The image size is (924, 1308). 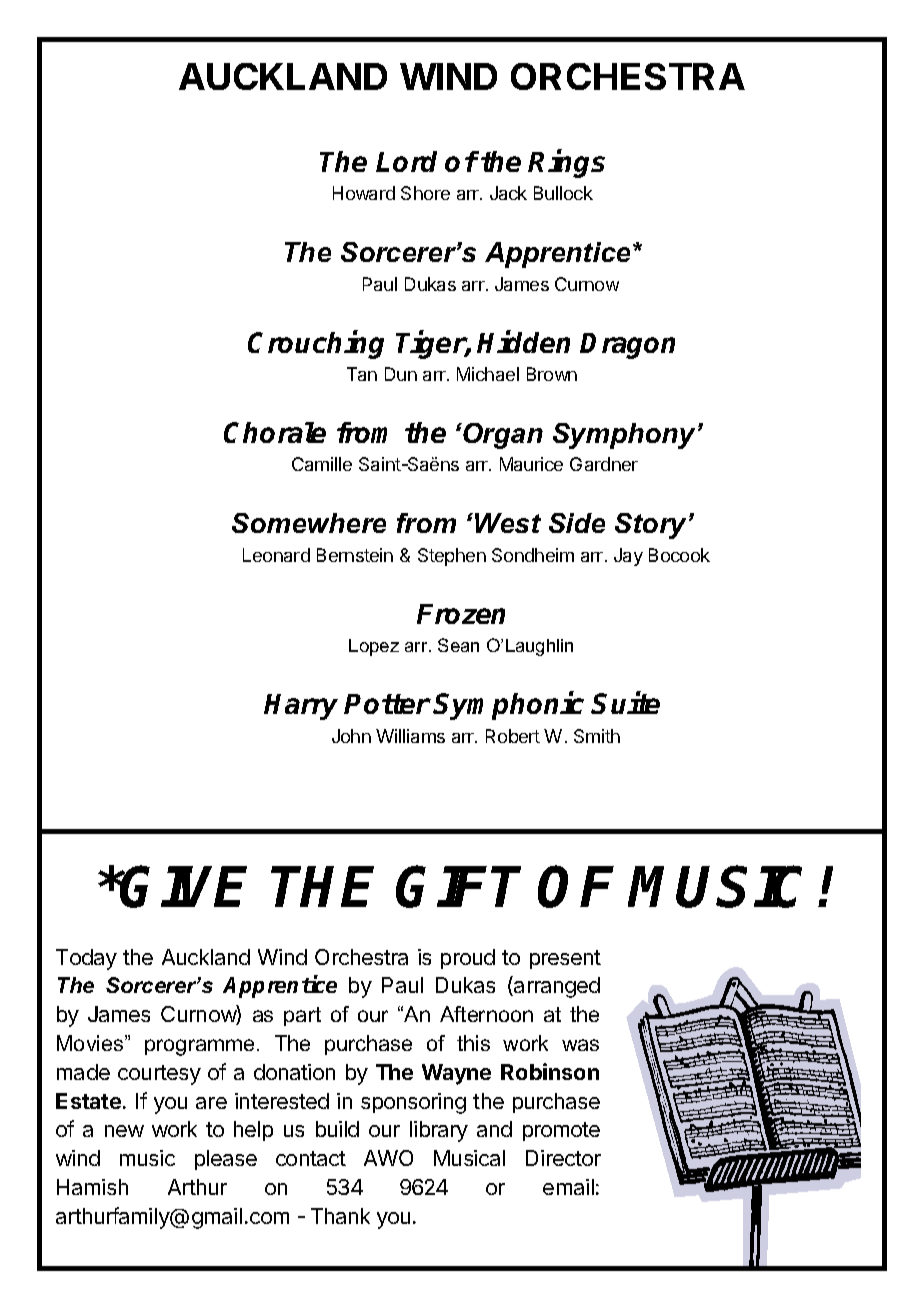 What do you see at coordinates (355, 555) in the image?
I see `Bernstein` at bounding box center [355, 555].
